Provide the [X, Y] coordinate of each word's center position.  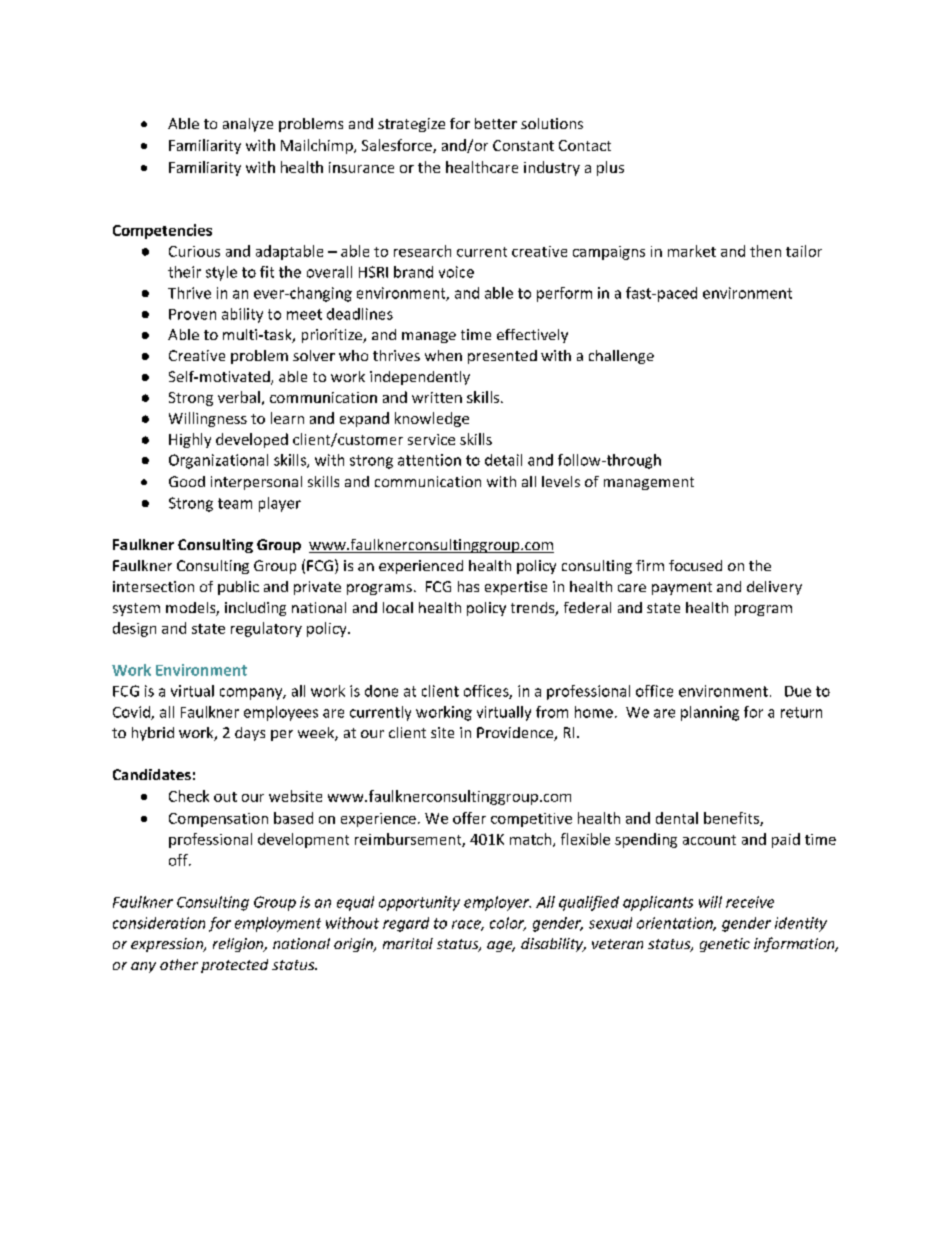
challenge [621, 357]
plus [610, 168]
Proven [192, 314]
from [552, 712]
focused [695, 565]
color [508, 924]
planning [710, 713]
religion [239, 945]
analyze [248, 125]
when [443, 355]
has [468, 586]
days [250, 734]
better [496, 123]
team [235, 503]
